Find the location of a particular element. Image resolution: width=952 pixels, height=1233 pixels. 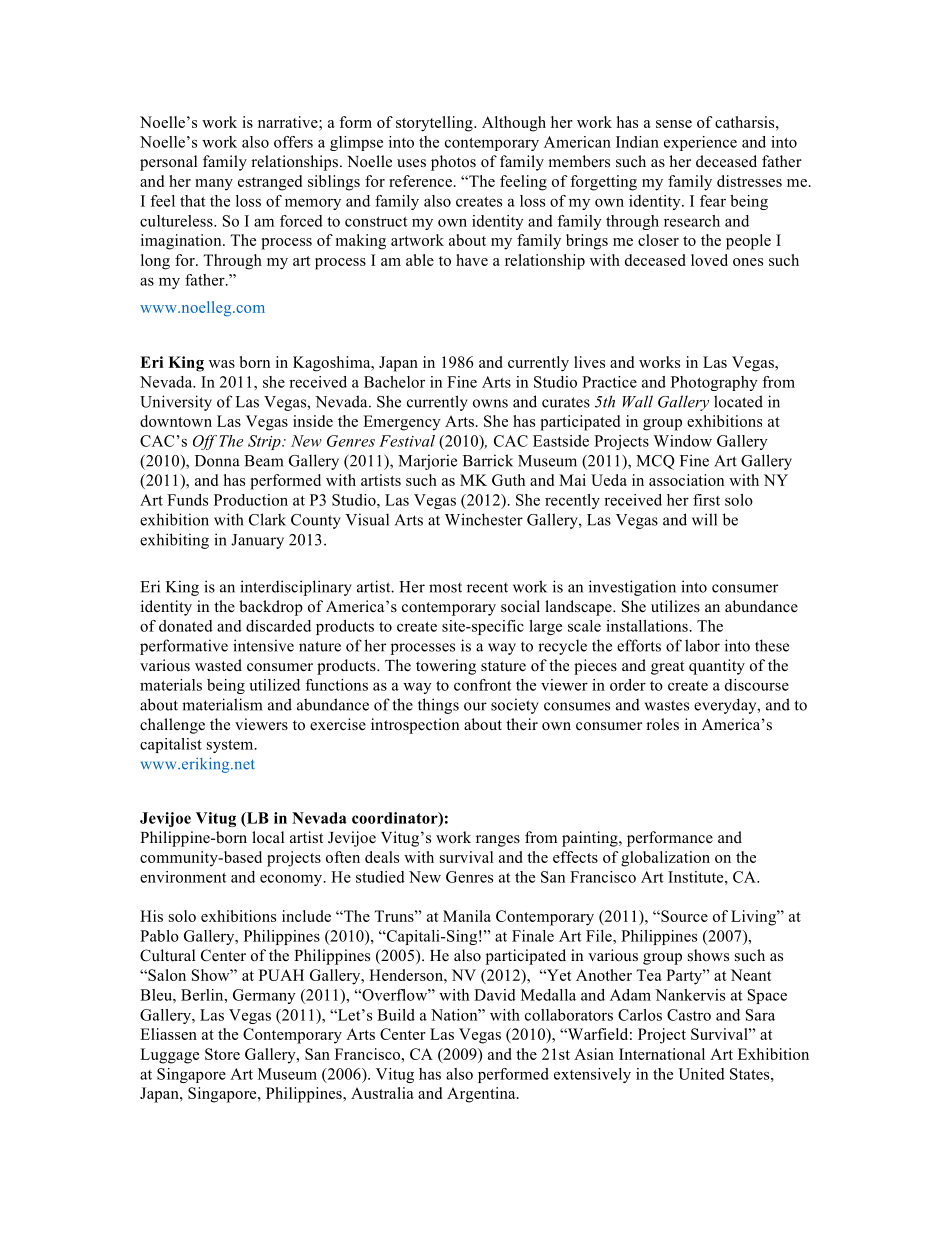

backdrop is located at coordinates (271, 608).
